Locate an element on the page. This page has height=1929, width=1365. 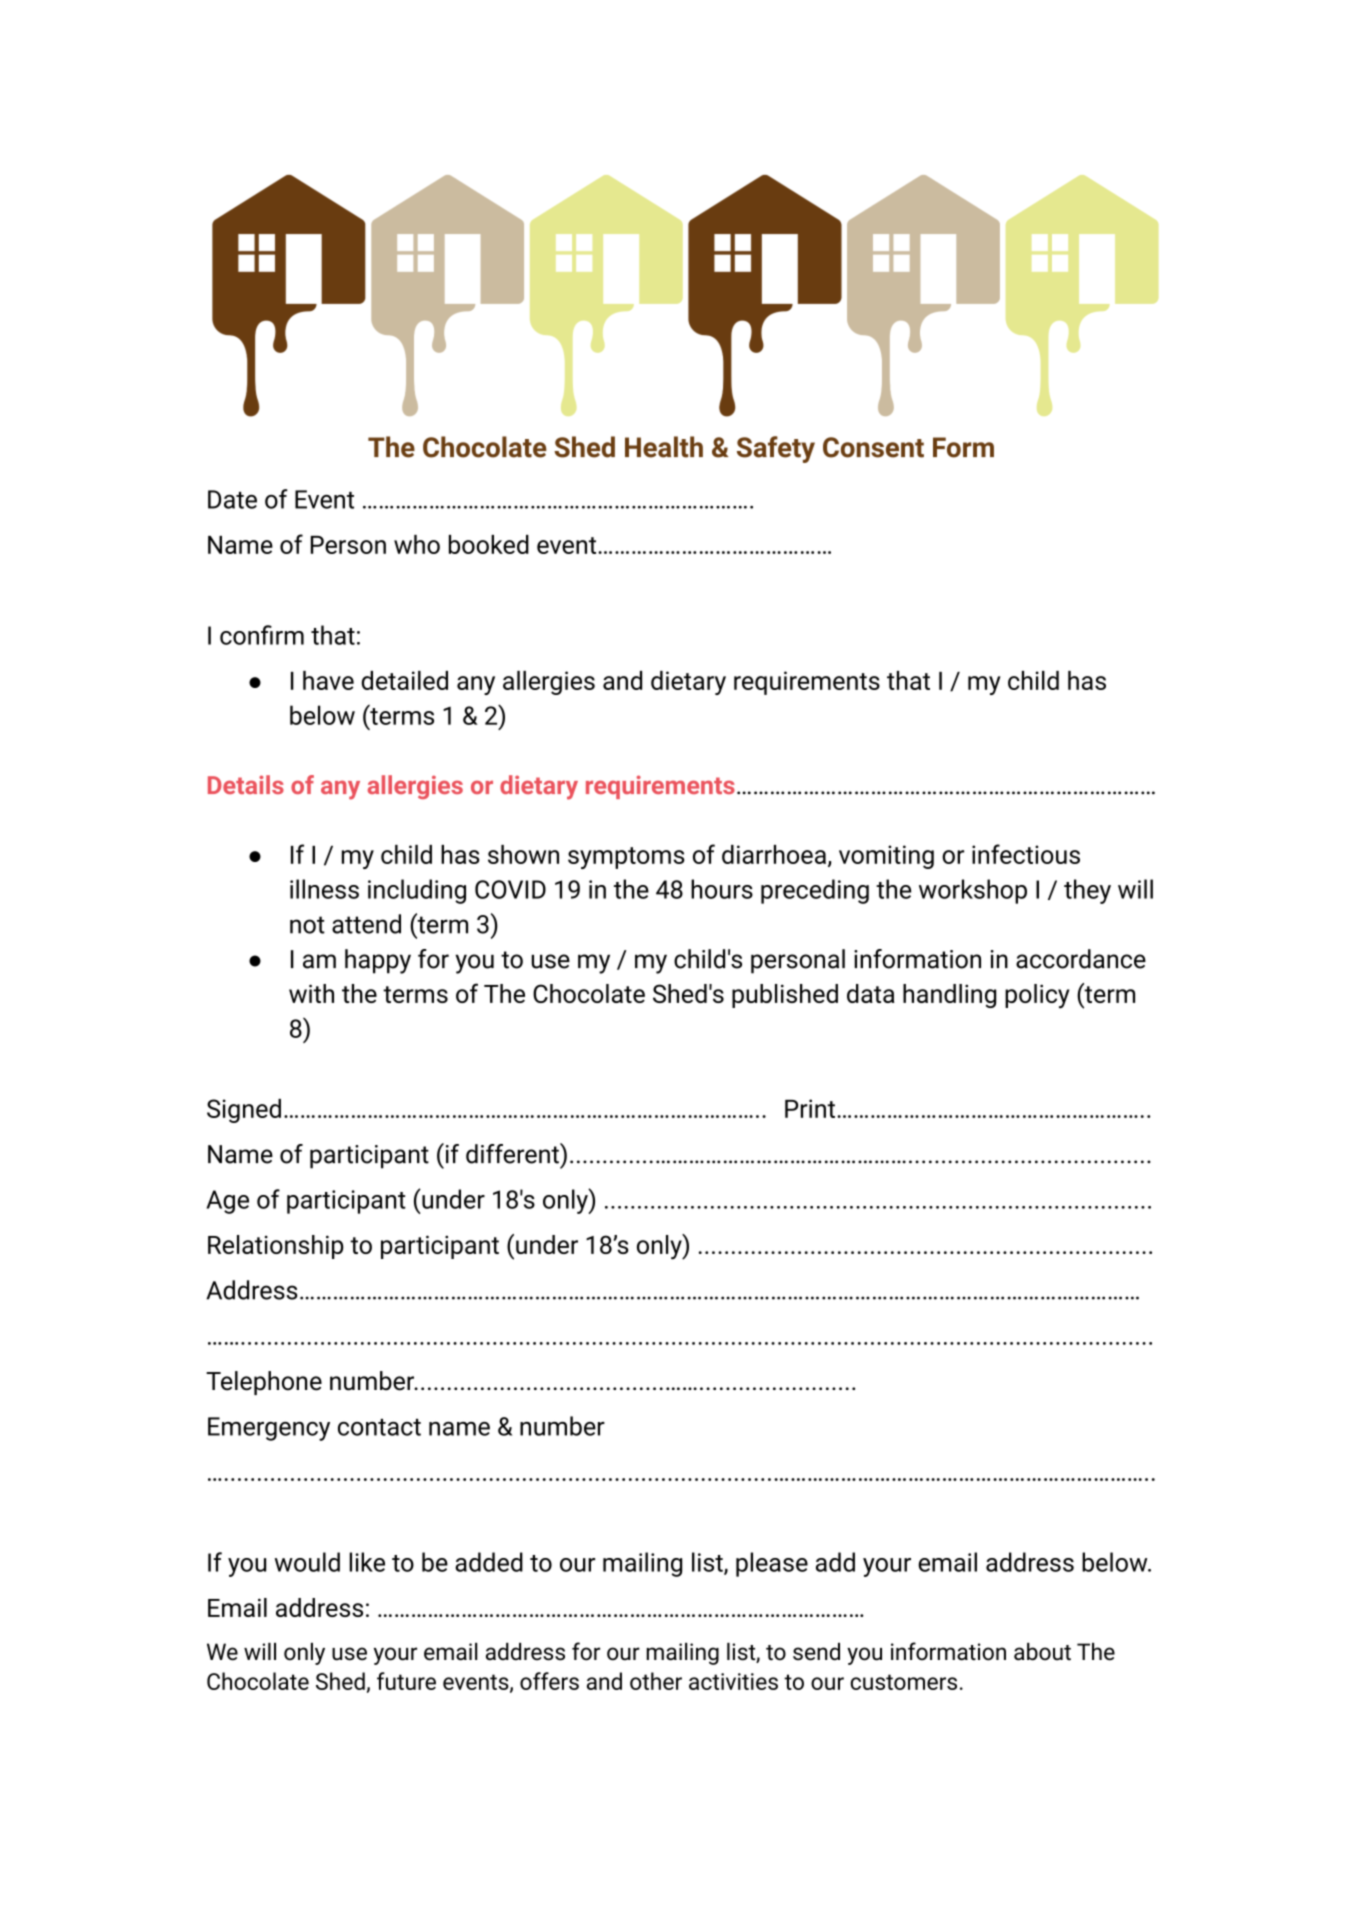
Print is located at coordinates (810, 1108).
